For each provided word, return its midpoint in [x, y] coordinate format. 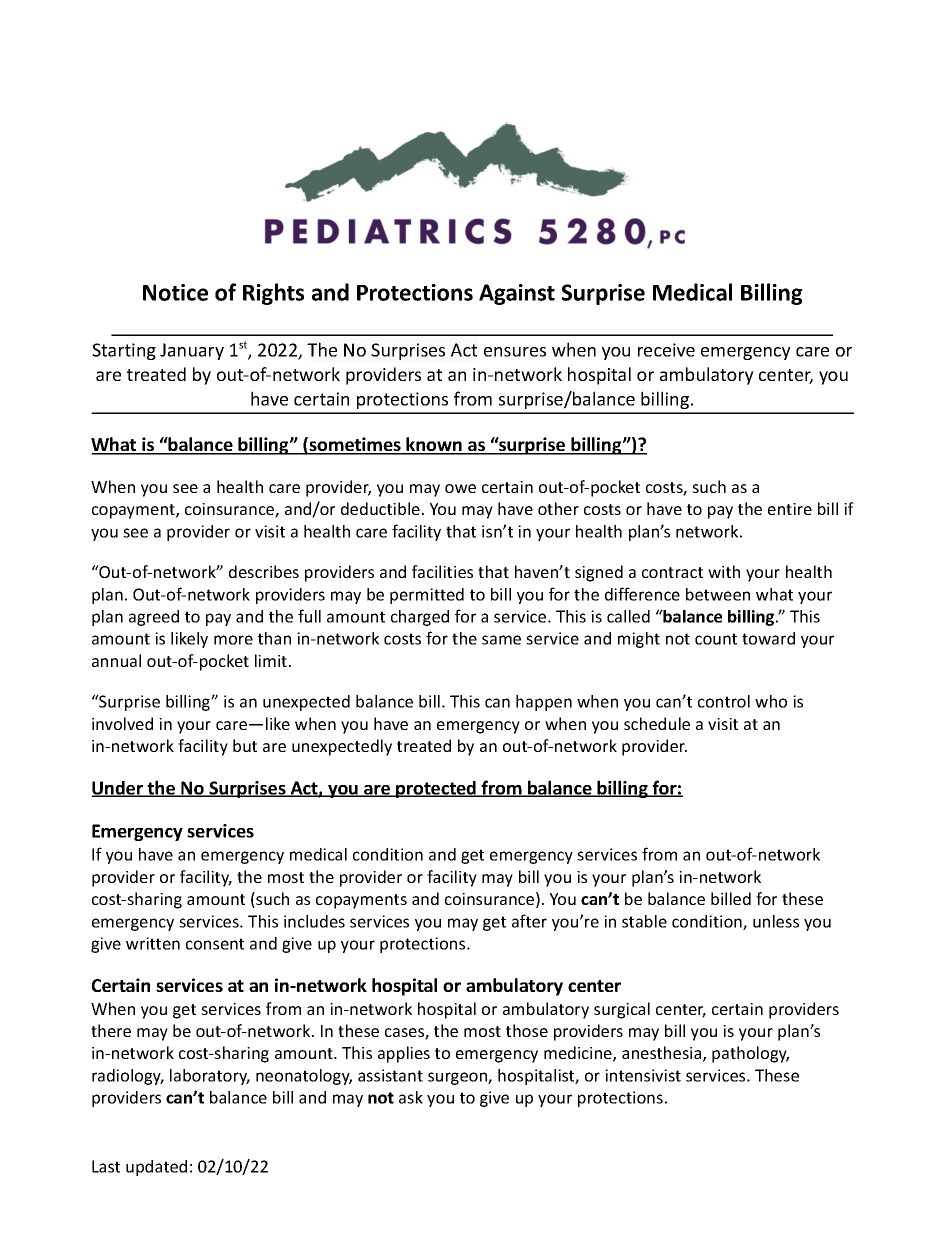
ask [411, 1097]
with [724, 571]
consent [215, 944]
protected [436, 789]
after [529, 921]
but [245, 745]
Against [517, 294]
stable [644, 921]
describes [264, 571]
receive [666, 350]
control [724, 701]
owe [460, 488]
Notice [175, 292]
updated [156, 1168]
